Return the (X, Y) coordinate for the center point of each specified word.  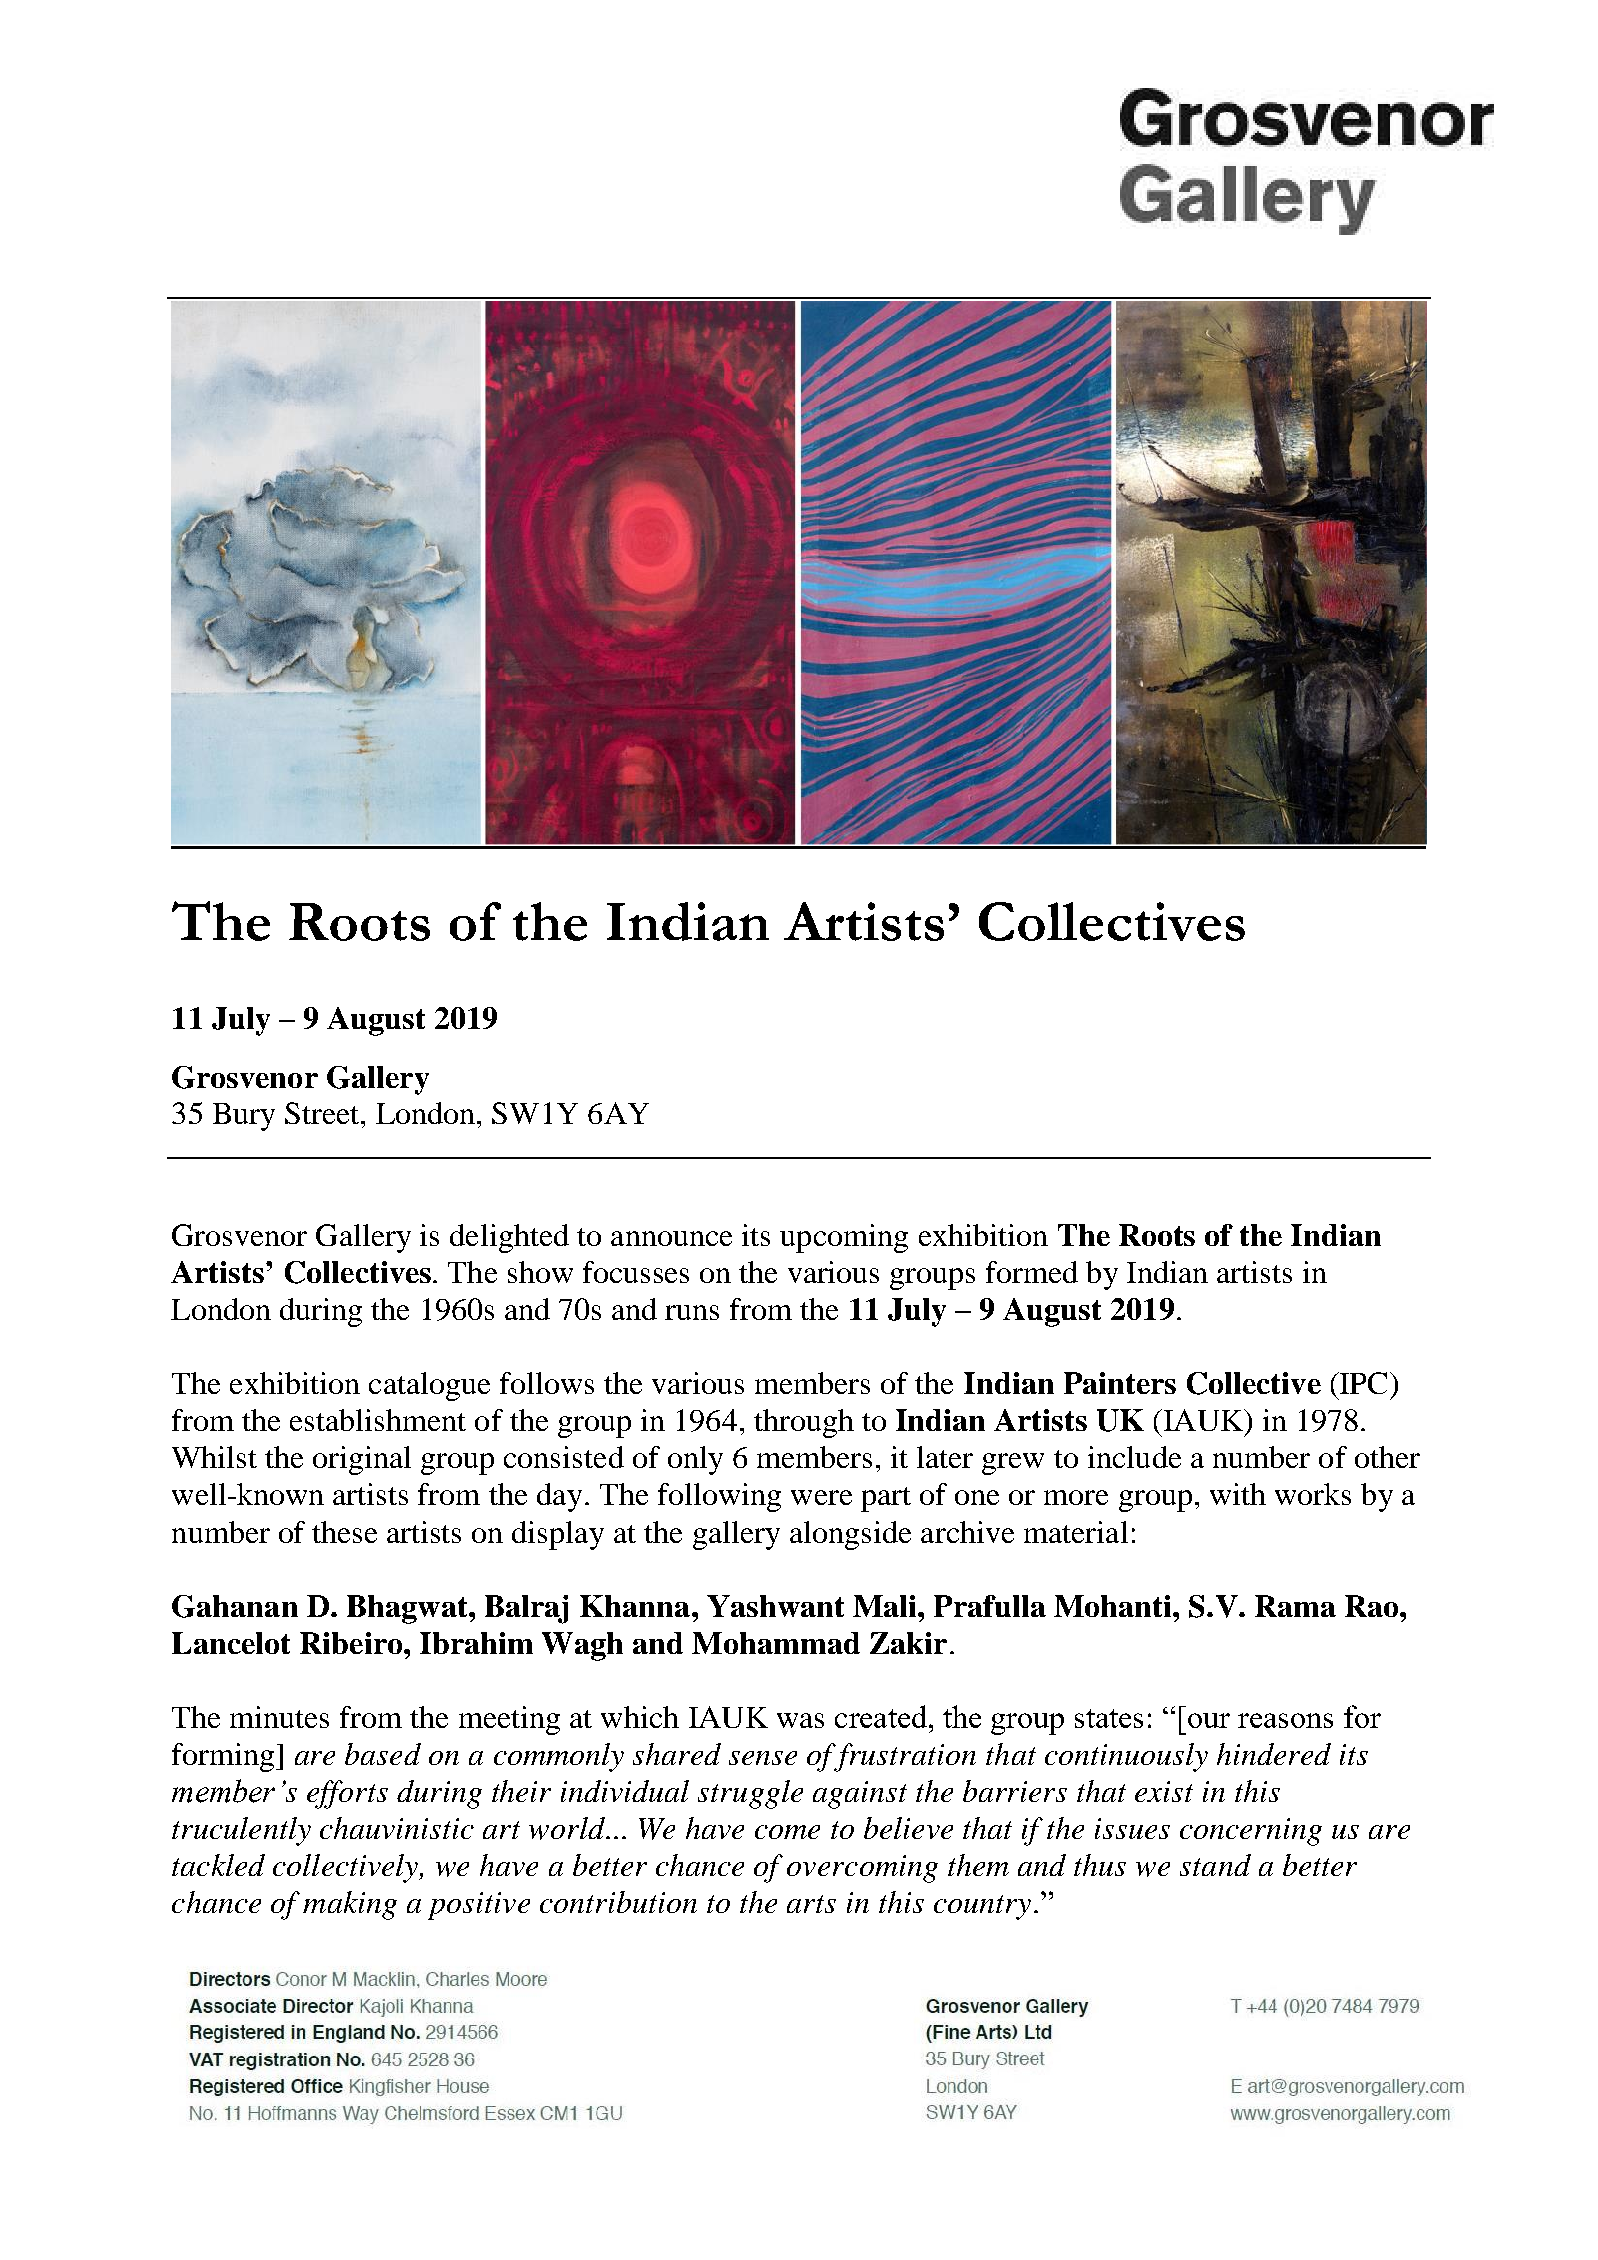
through (804, 1423)
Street (323, 1113)
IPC (1364, 1383)
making (350, 1905)
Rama (1295, 1606)
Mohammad (776, 1643)
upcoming (844, 1238)
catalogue (429, 1386)
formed (1032, 1272)
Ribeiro (352, 1643)
